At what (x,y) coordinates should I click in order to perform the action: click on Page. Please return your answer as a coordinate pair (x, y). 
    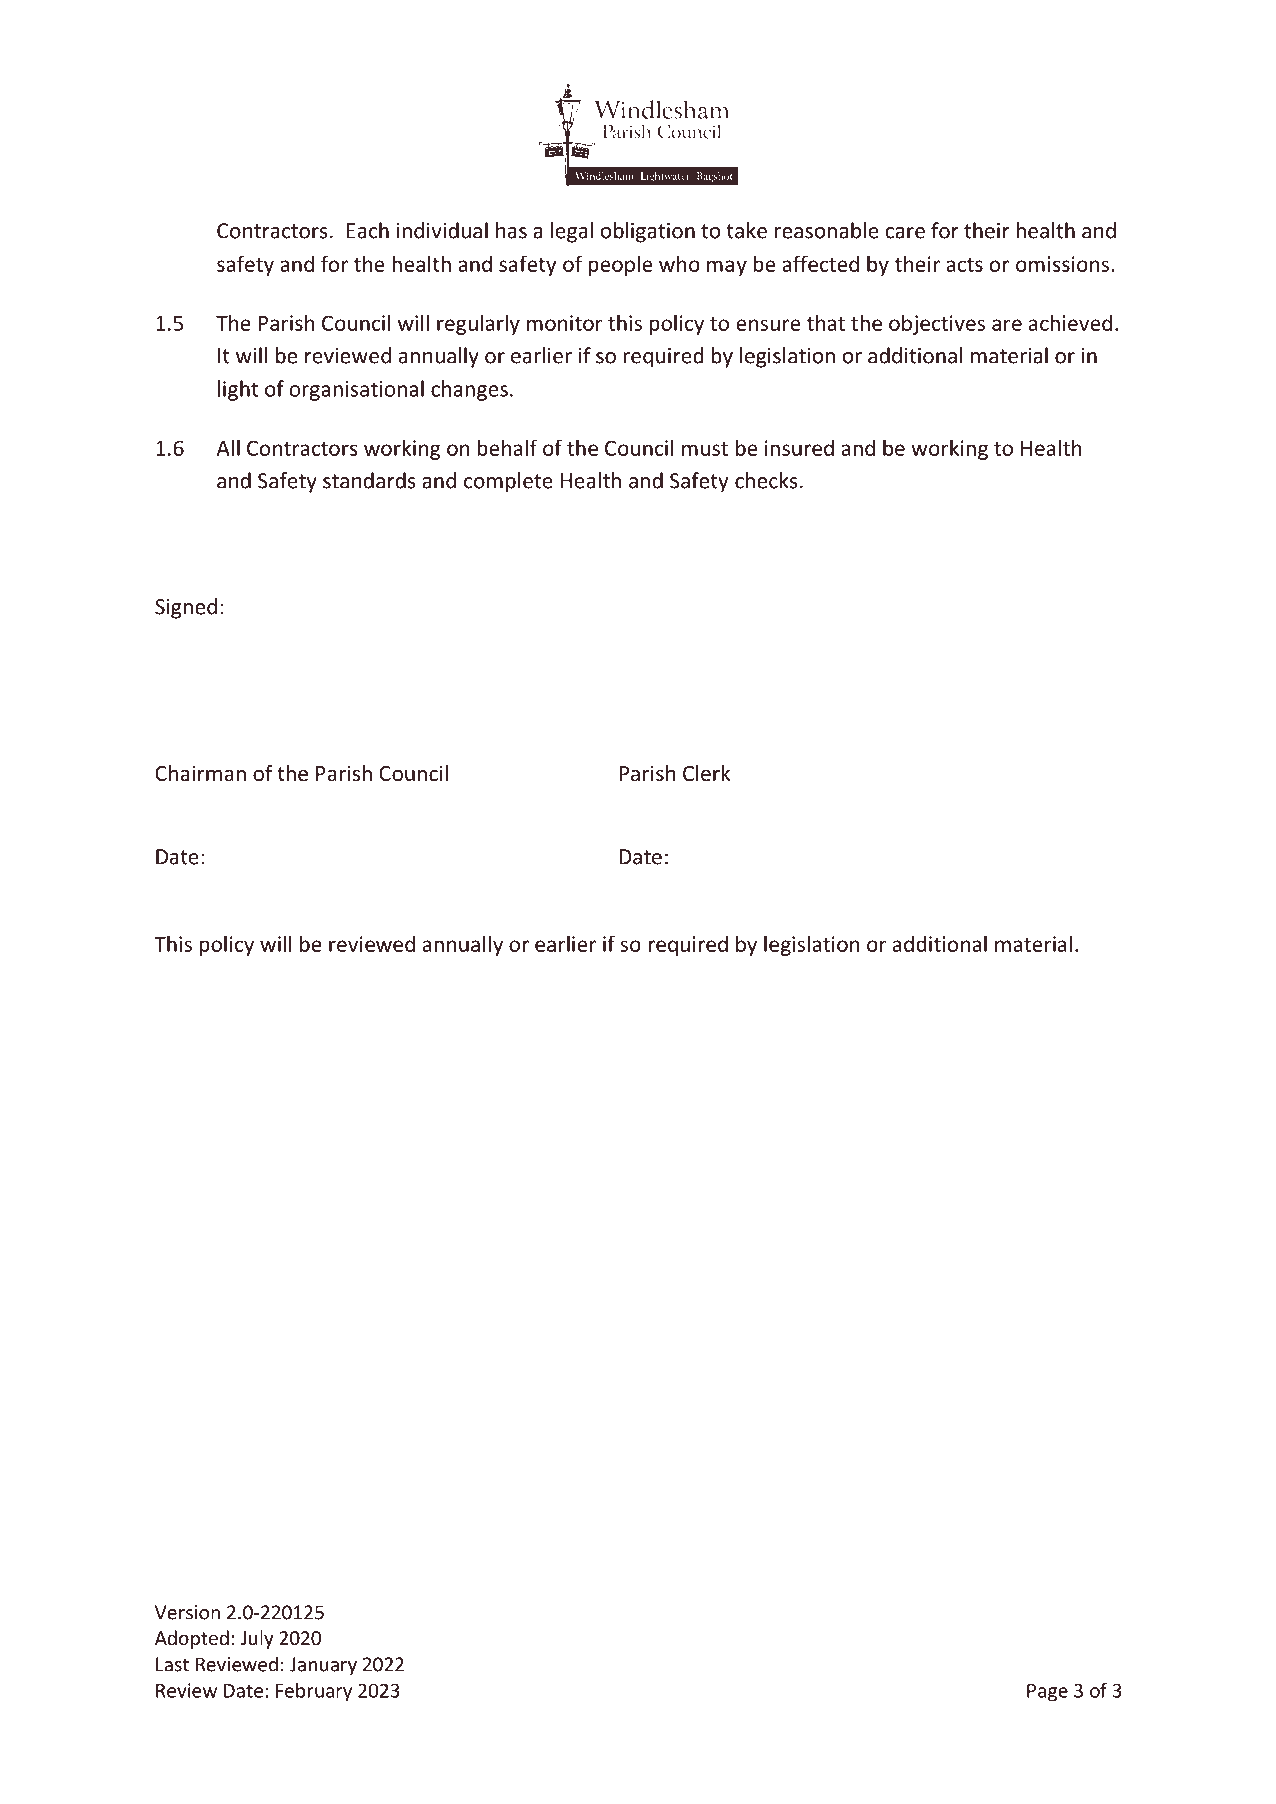
    Looking at the image, I should click on (1047, 1693).
